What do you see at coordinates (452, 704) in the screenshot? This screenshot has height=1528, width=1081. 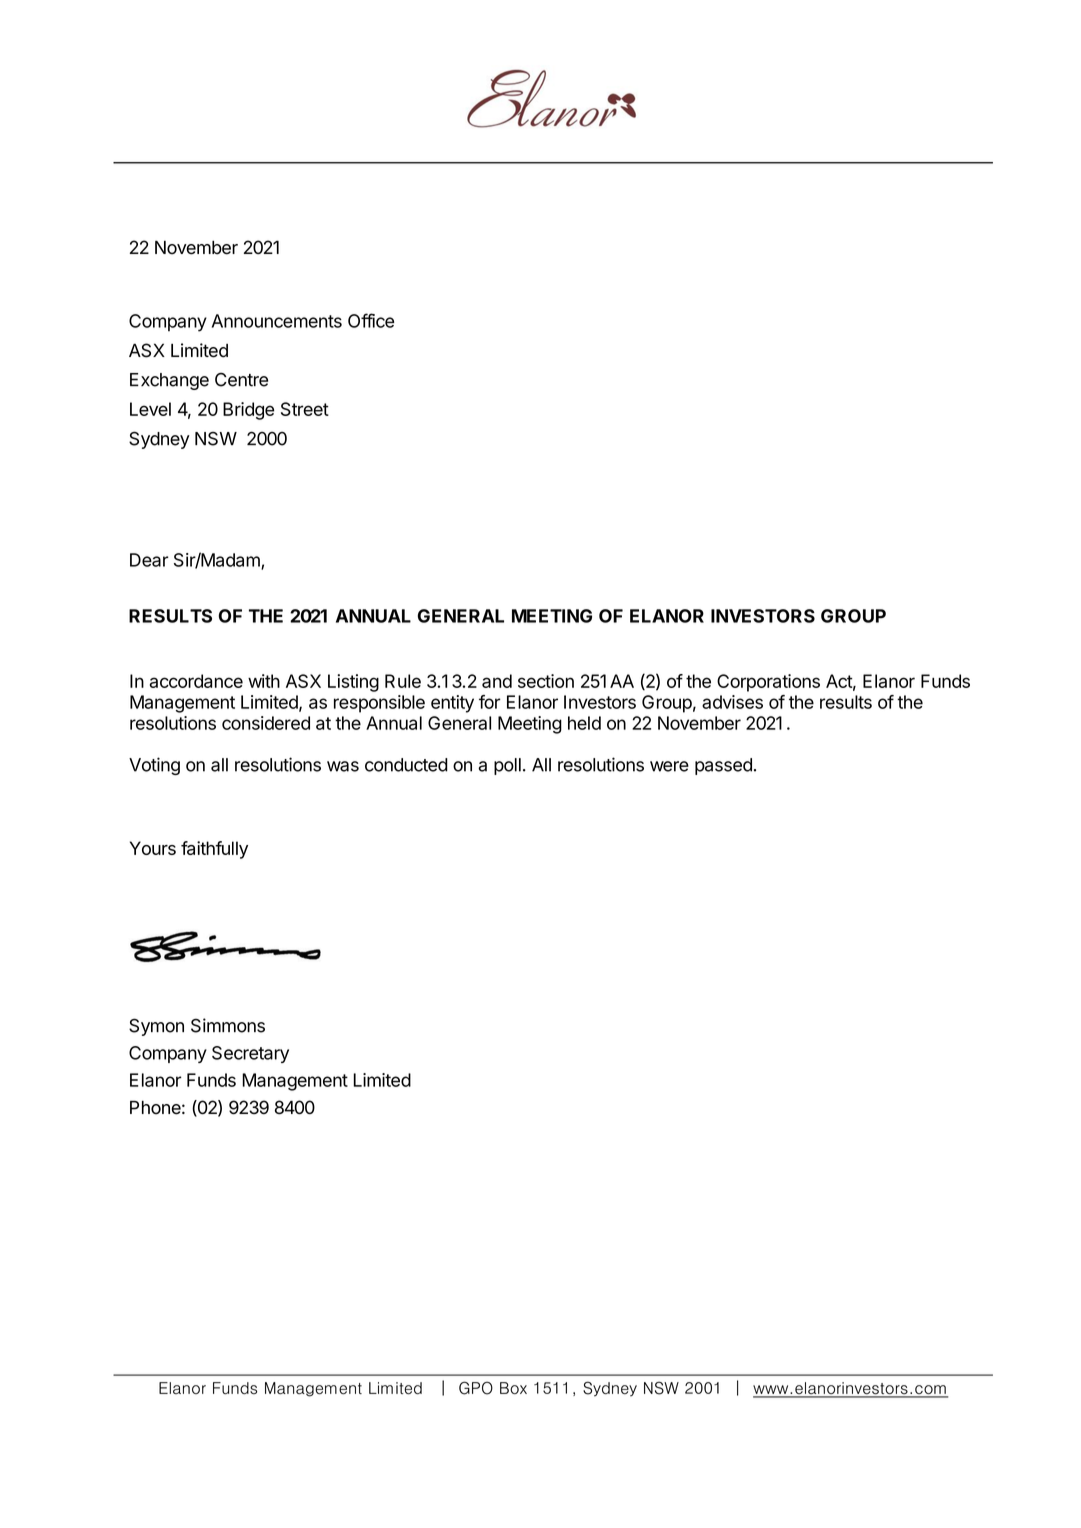 I see `entity` at bounding box center [452, 704].
